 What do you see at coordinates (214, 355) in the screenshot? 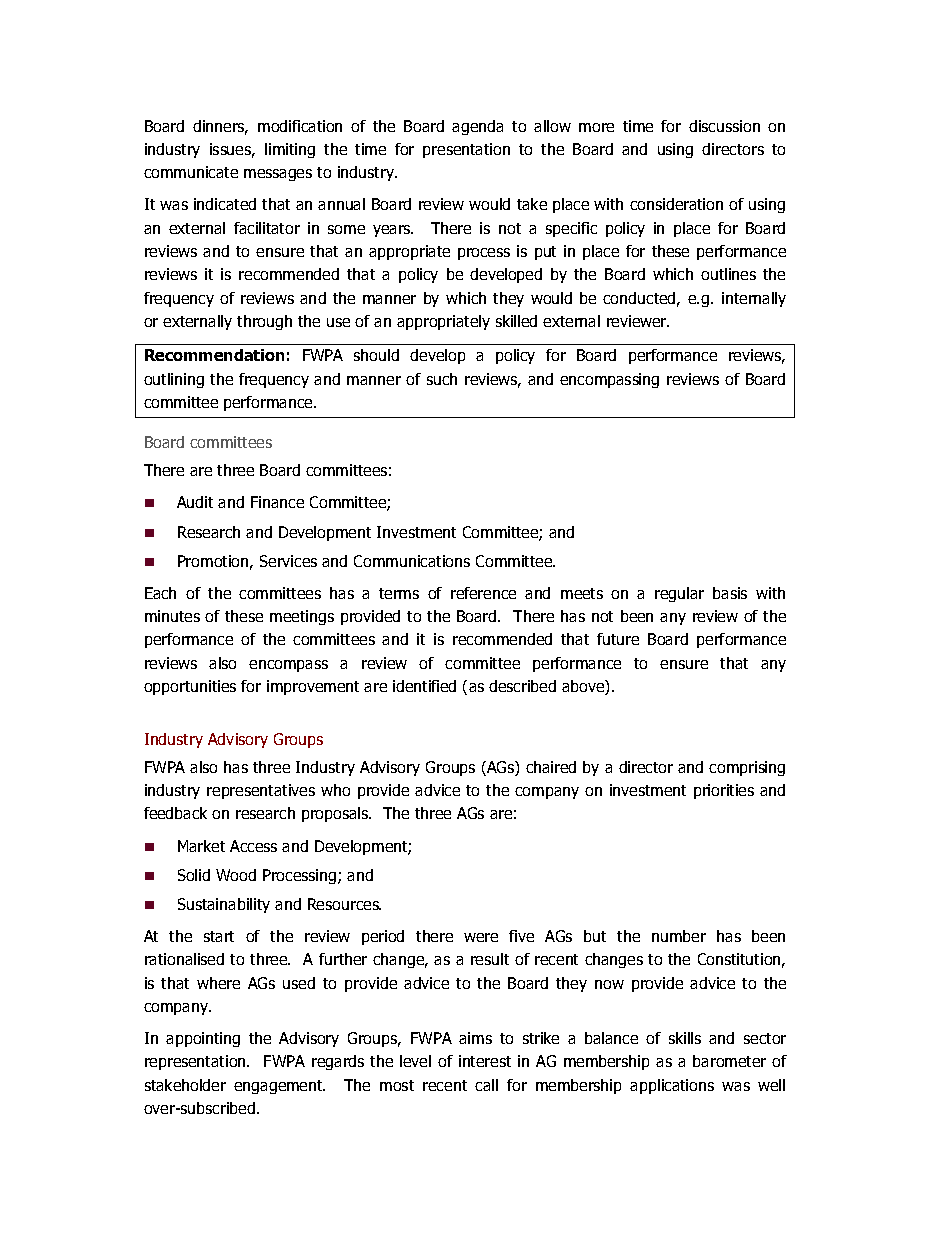
I see `Recommendation` at bounding box center [214, 355].
